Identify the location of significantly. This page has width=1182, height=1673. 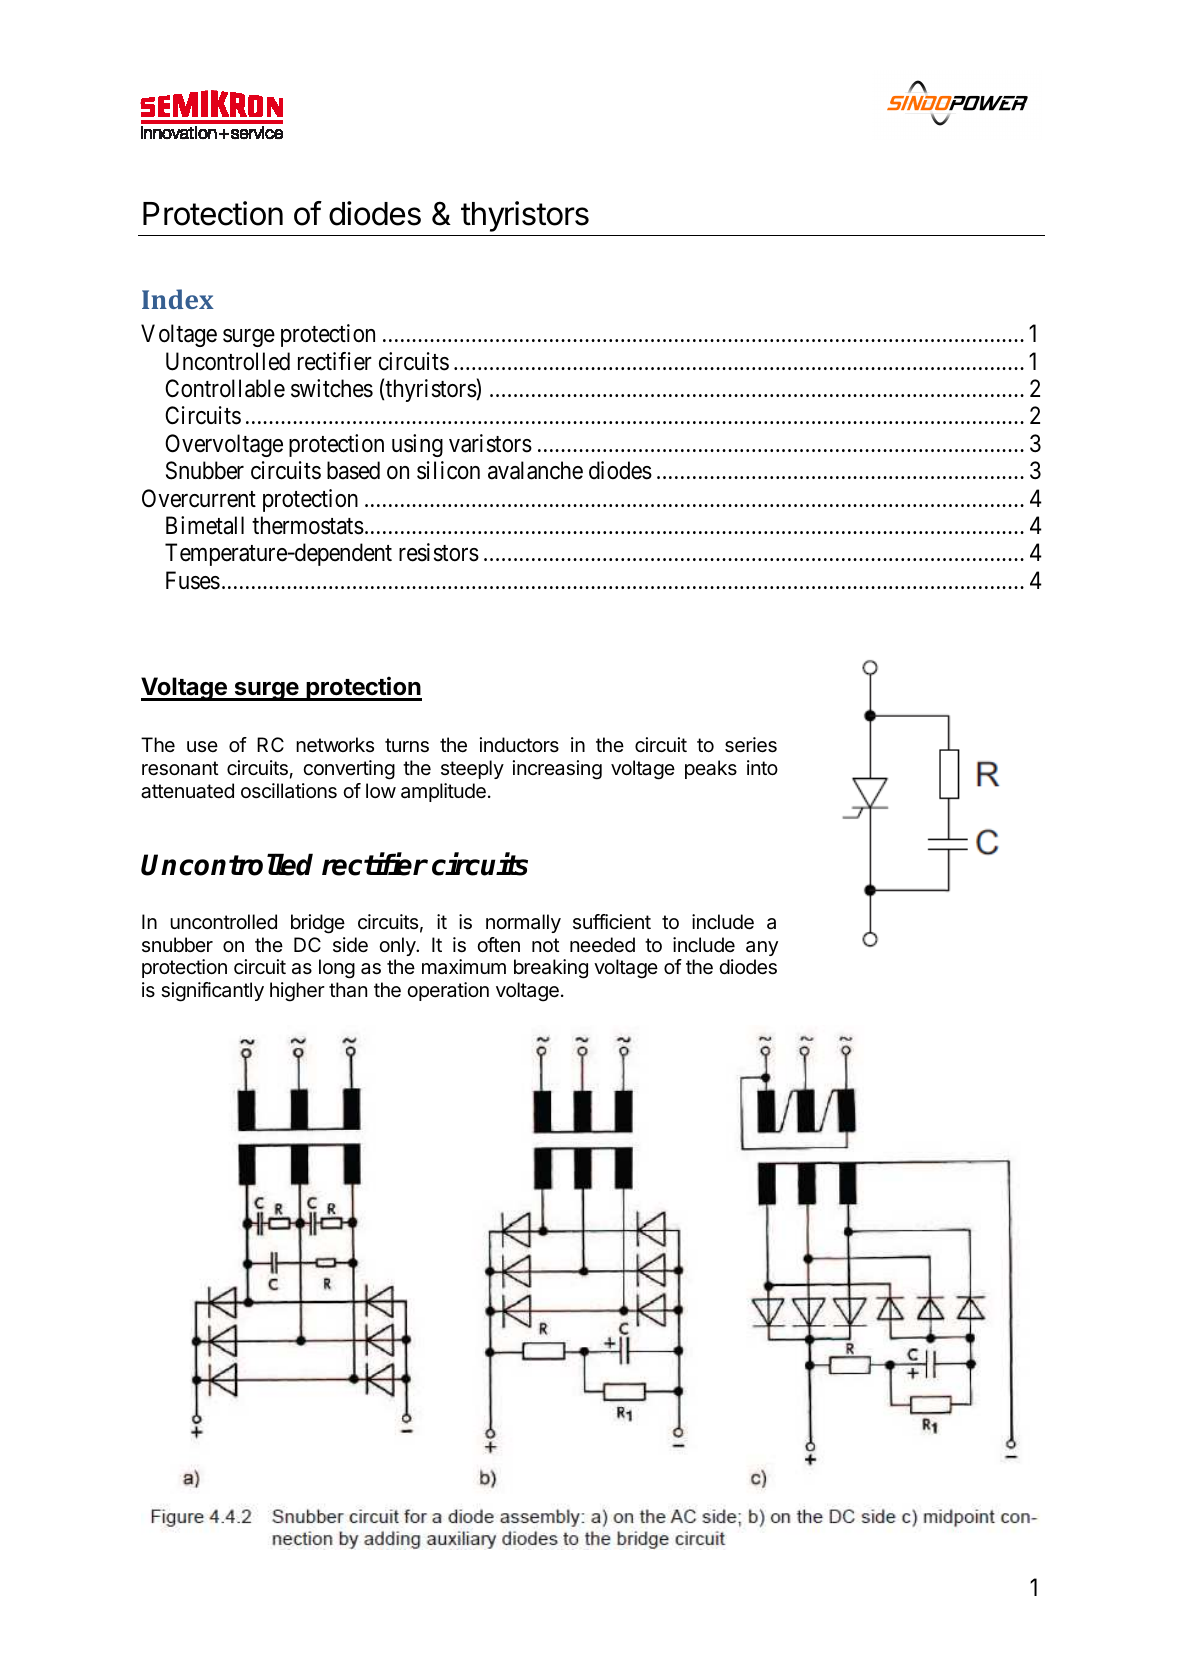
(212, 992).
